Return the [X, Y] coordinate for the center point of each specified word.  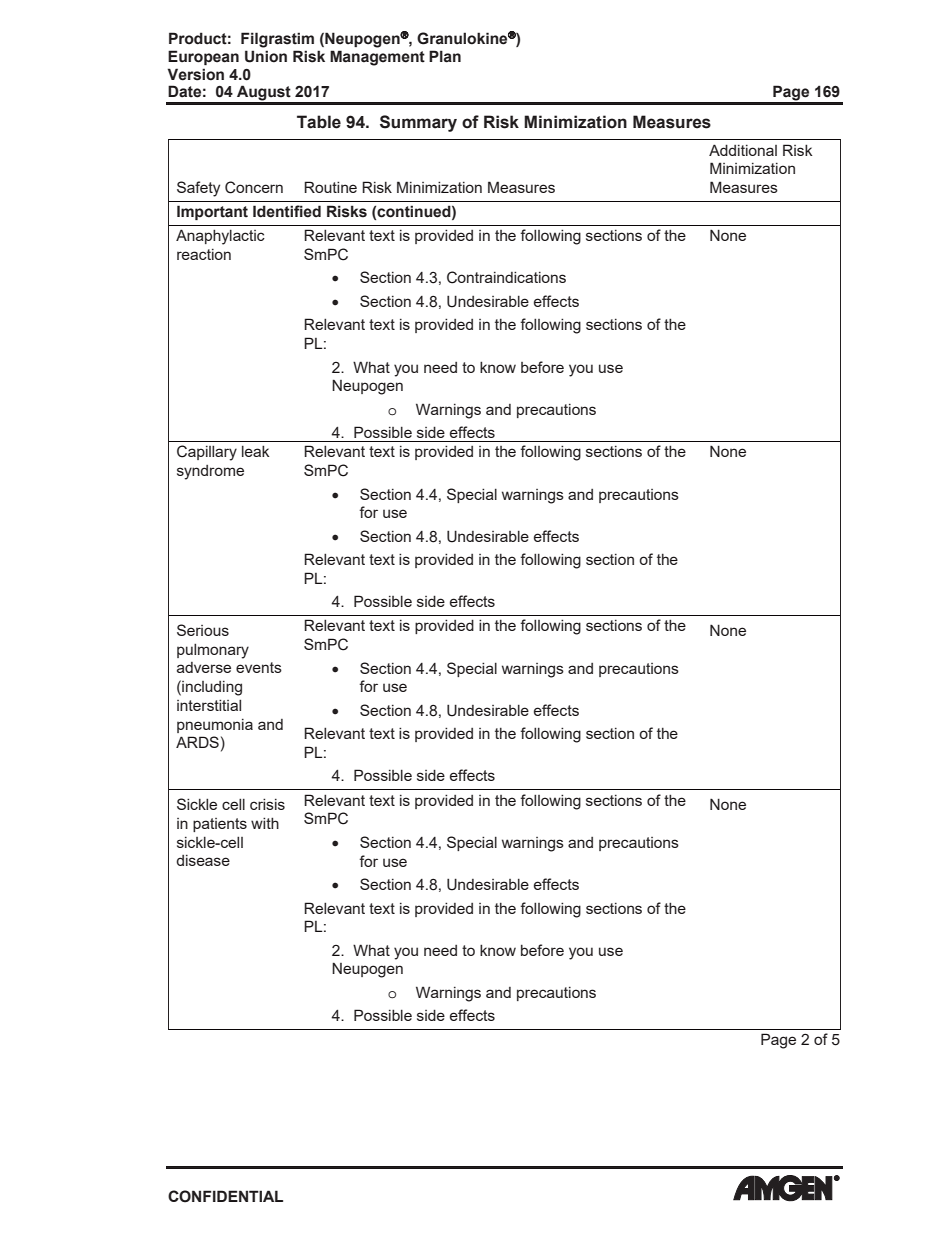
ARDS [197, 742]
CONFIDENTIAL [225, 1196]
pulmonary [213, 651]
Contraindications [506, 277]
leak [256, 451]
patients [220, 825]
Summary [418, 123]
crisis [267, 804]
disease [203, 860]
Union [266, 56]
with [265, 823]
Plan [445, 56]
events [259, 667]
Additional [743, 150]
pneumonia [215, 725]
